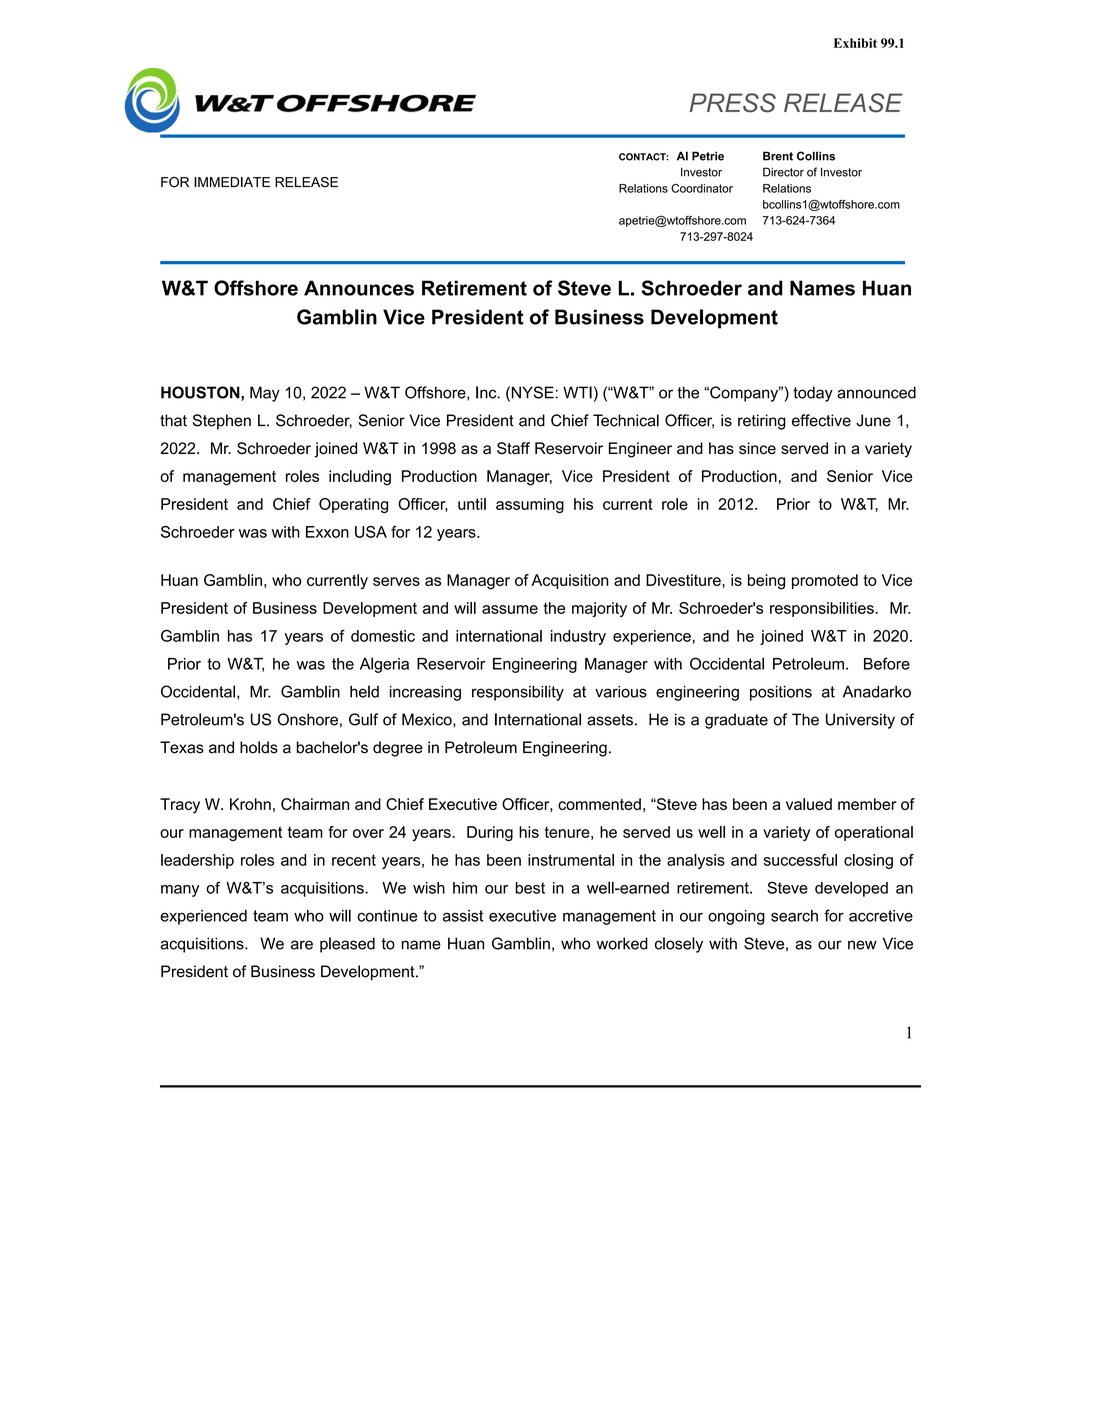  I want to click on assuming, so click(530, 505).
